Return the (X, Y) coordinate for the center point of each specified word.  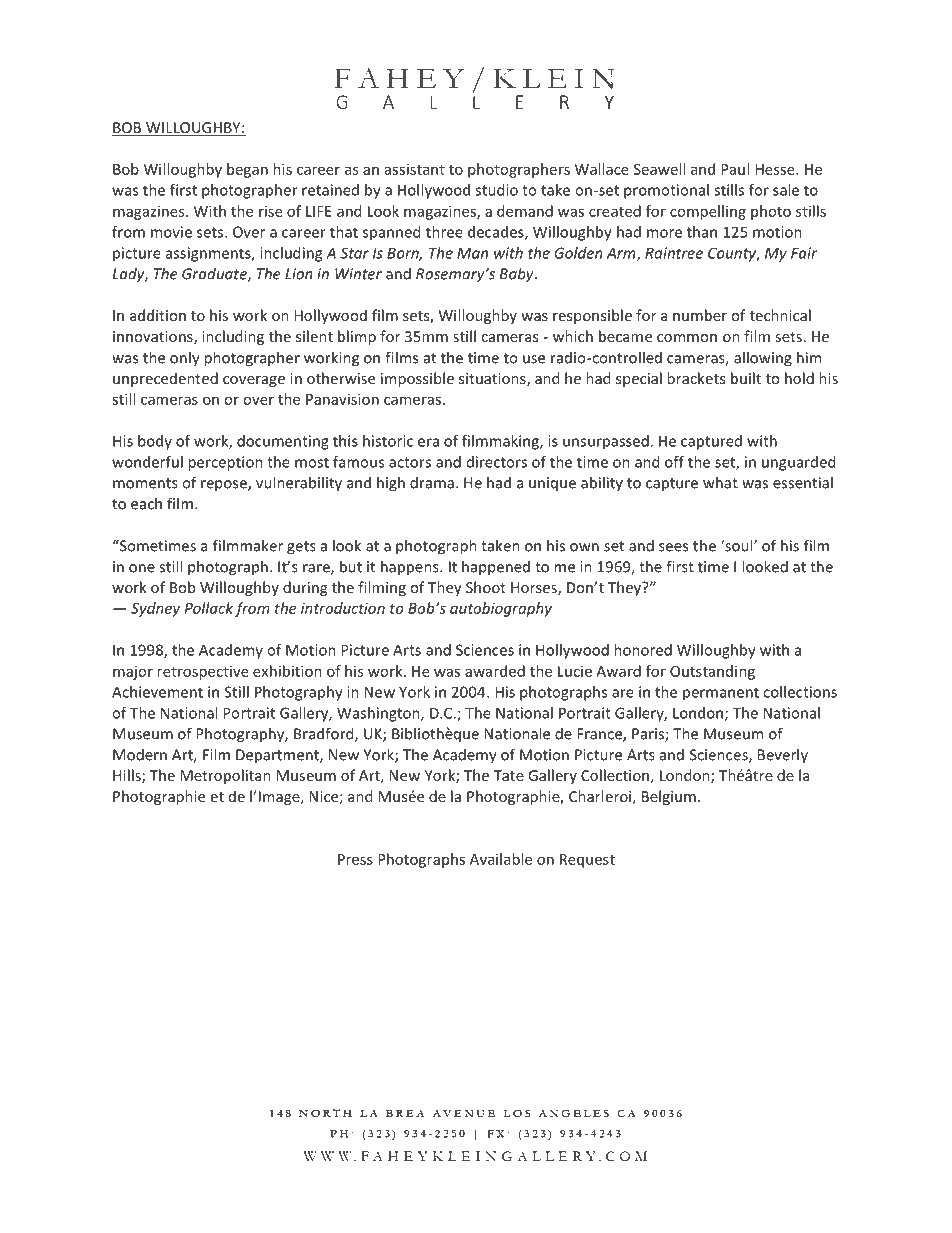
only (185, 359)
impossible (417, 379)
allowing (763, 359)
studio (496, 190)
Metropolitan (225, 776)
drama (432, 482)
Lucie (575, 671)
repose (225, 486)
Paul (735, 169)
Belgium (669, 797)
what (720, 482)
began (247, 170)
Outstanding (712, 672)
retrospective (203, 673)
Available (501, 859)
